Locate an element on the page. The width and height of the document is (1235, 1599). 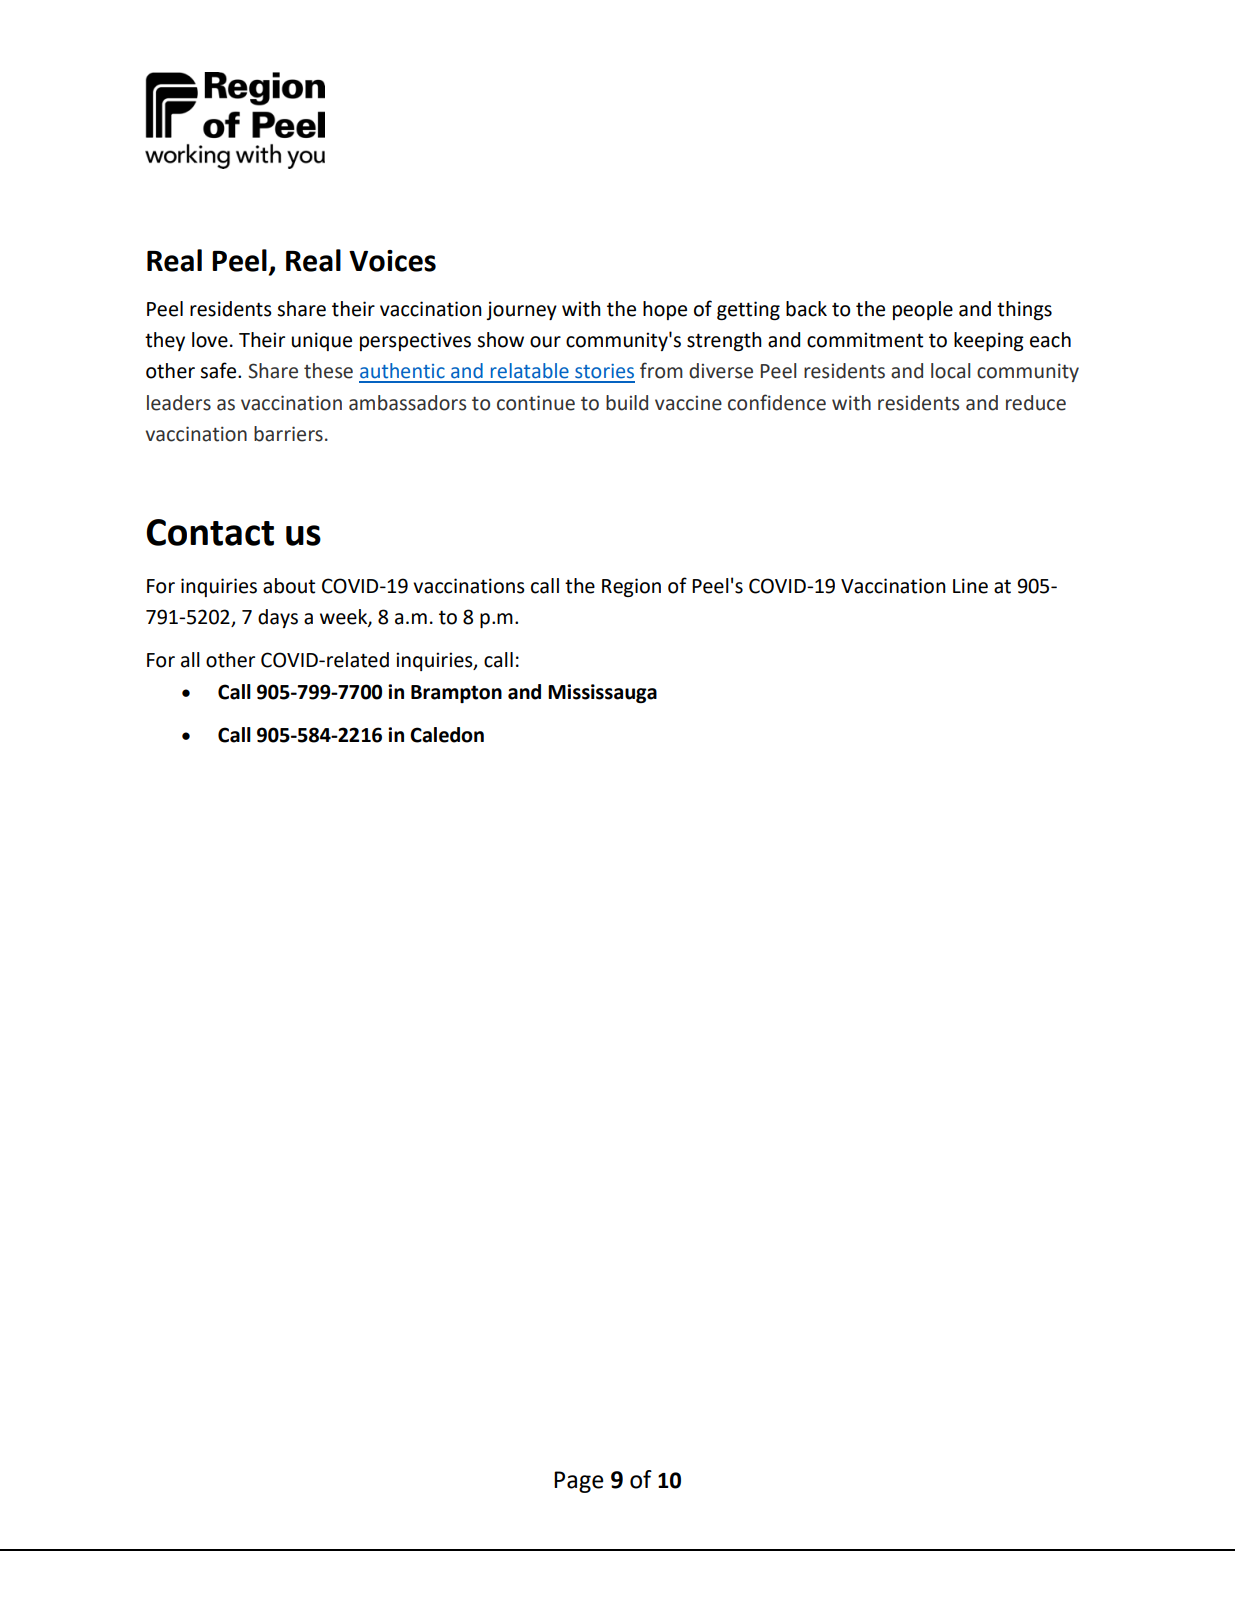
unique is located at coordinates (322, 341).
